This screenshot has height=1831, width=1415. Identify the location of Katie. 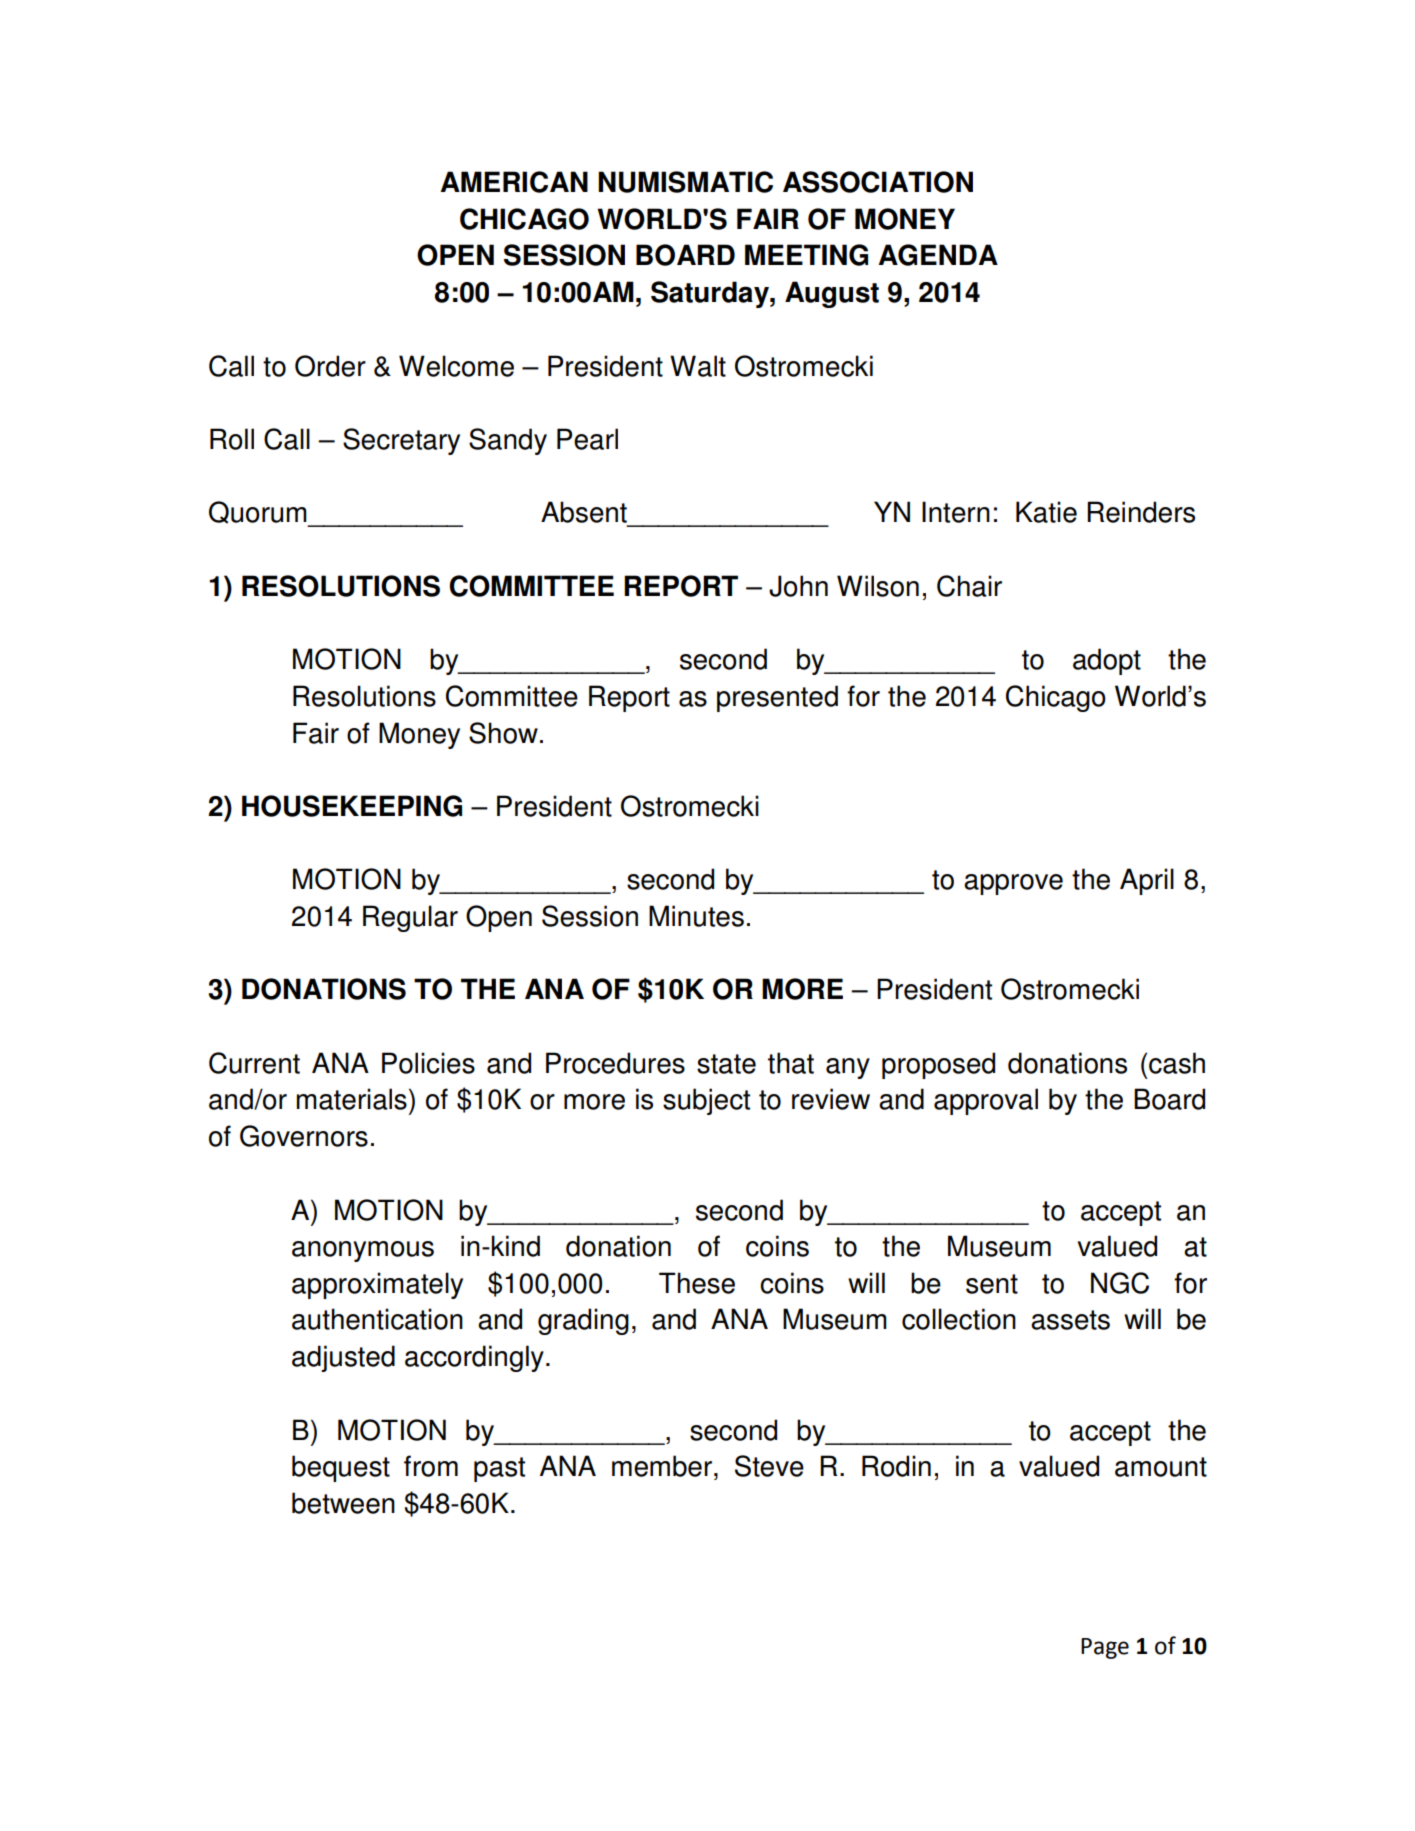
(1046, 512).
